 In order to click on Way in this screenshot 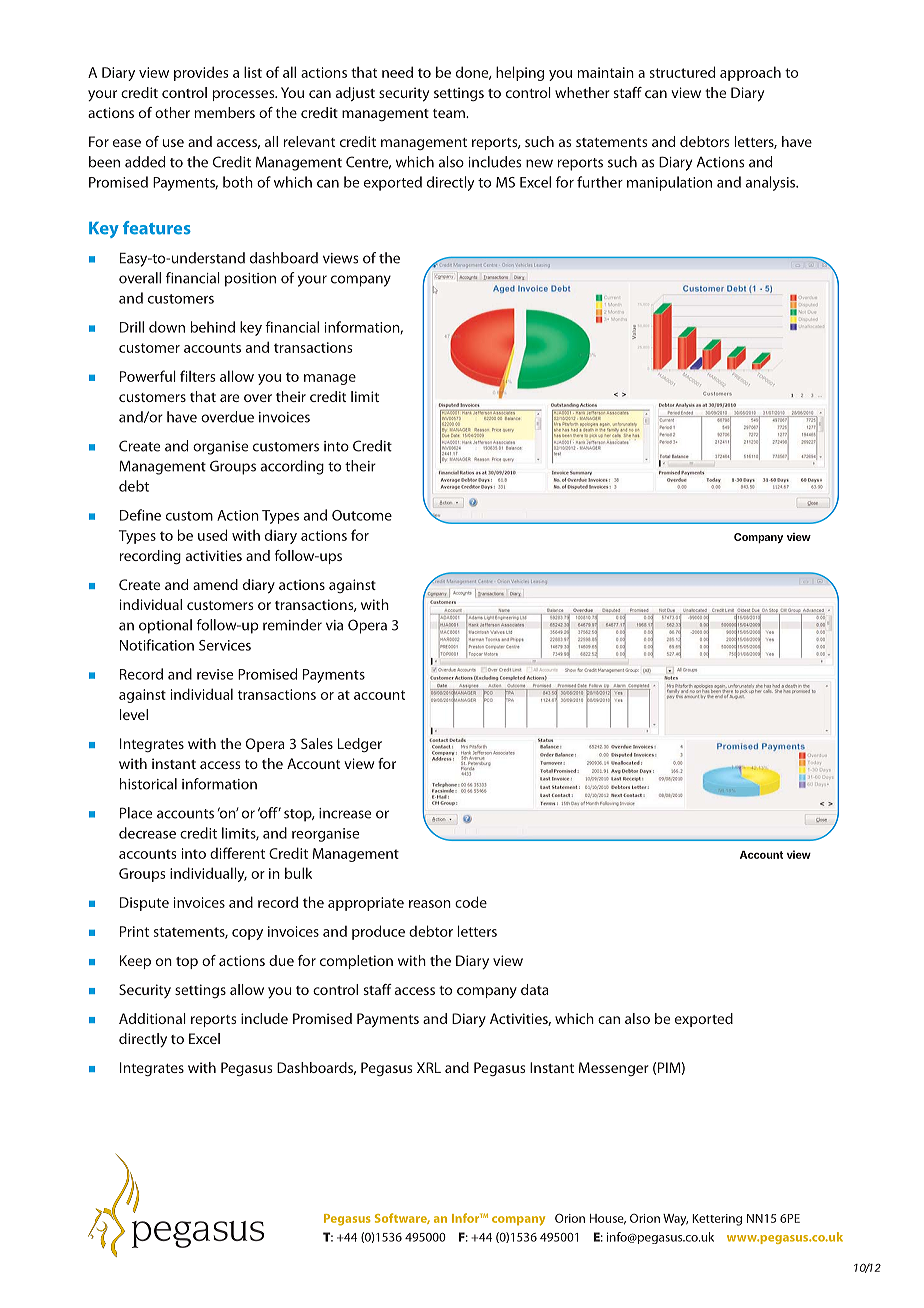, I will do `click(675, 1220)`.
